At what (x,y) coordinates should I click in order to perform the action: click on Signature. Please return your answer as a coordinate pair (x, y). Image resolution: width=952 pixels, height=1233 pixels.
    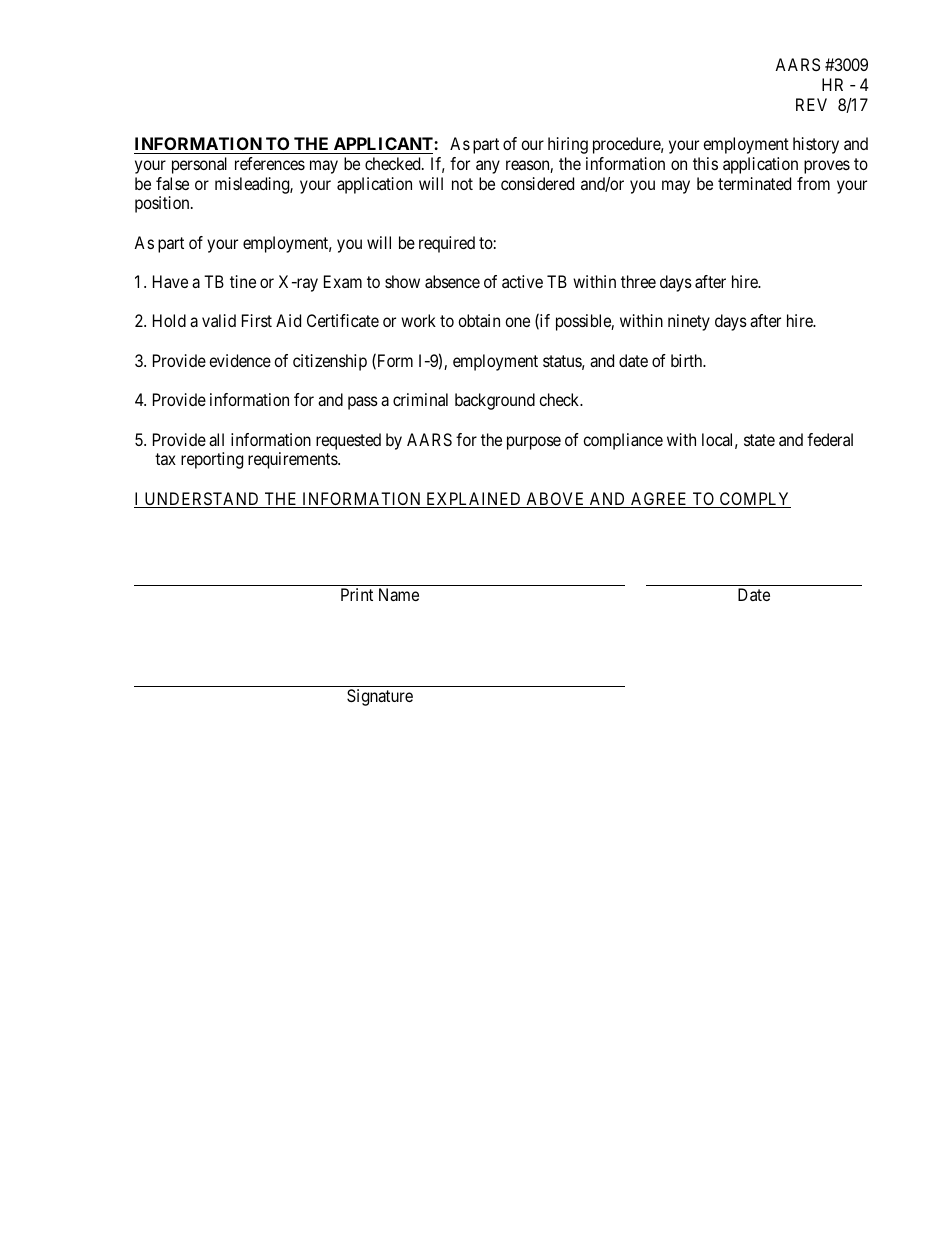
    Looking at the image, I should click on (380, 697).
